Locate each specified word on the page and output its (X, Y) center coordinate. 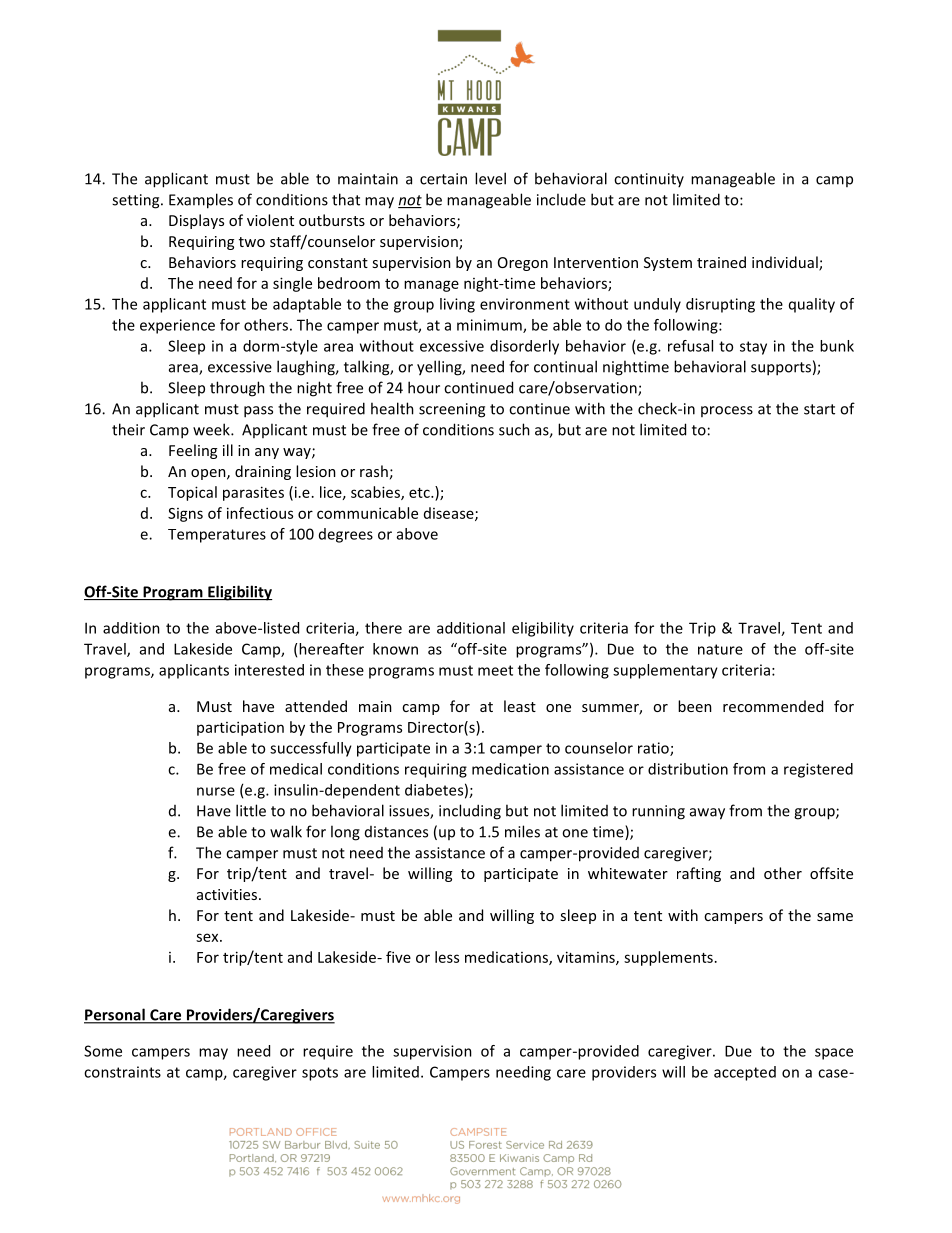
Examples (201, 201)
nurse (216, 791)
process (727, 411)
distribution (688, 769)
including (470, 812)
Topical (192, 493)
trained (721, 262)
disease (450, 514)
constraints (122, 1072)
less (447, 957)
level (490, 178)
